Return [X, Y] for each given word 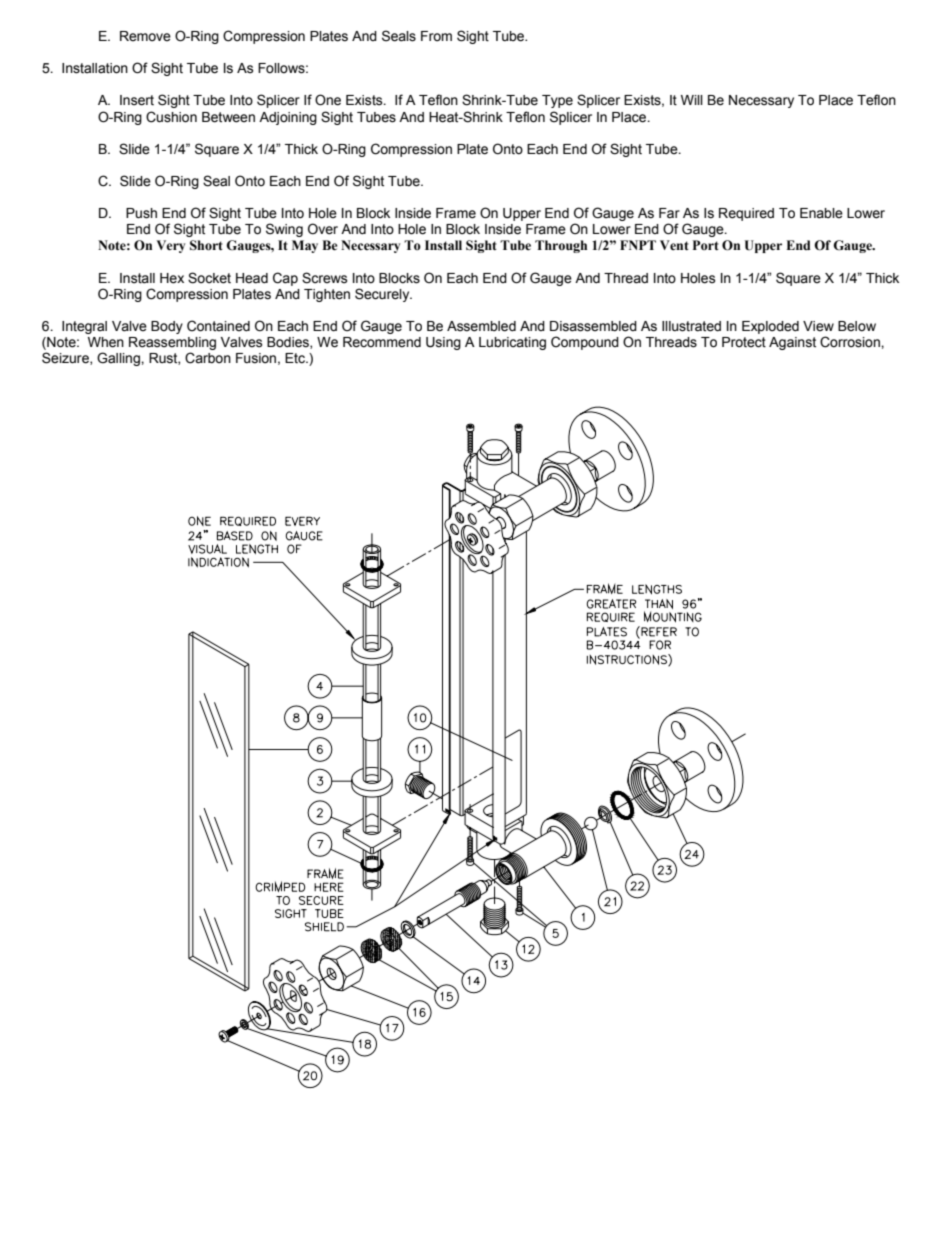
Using [443, 343]
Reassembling [172, 345]
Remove [145, 36]
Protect [744, 342]
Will [692, 100]
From [436, 36]
